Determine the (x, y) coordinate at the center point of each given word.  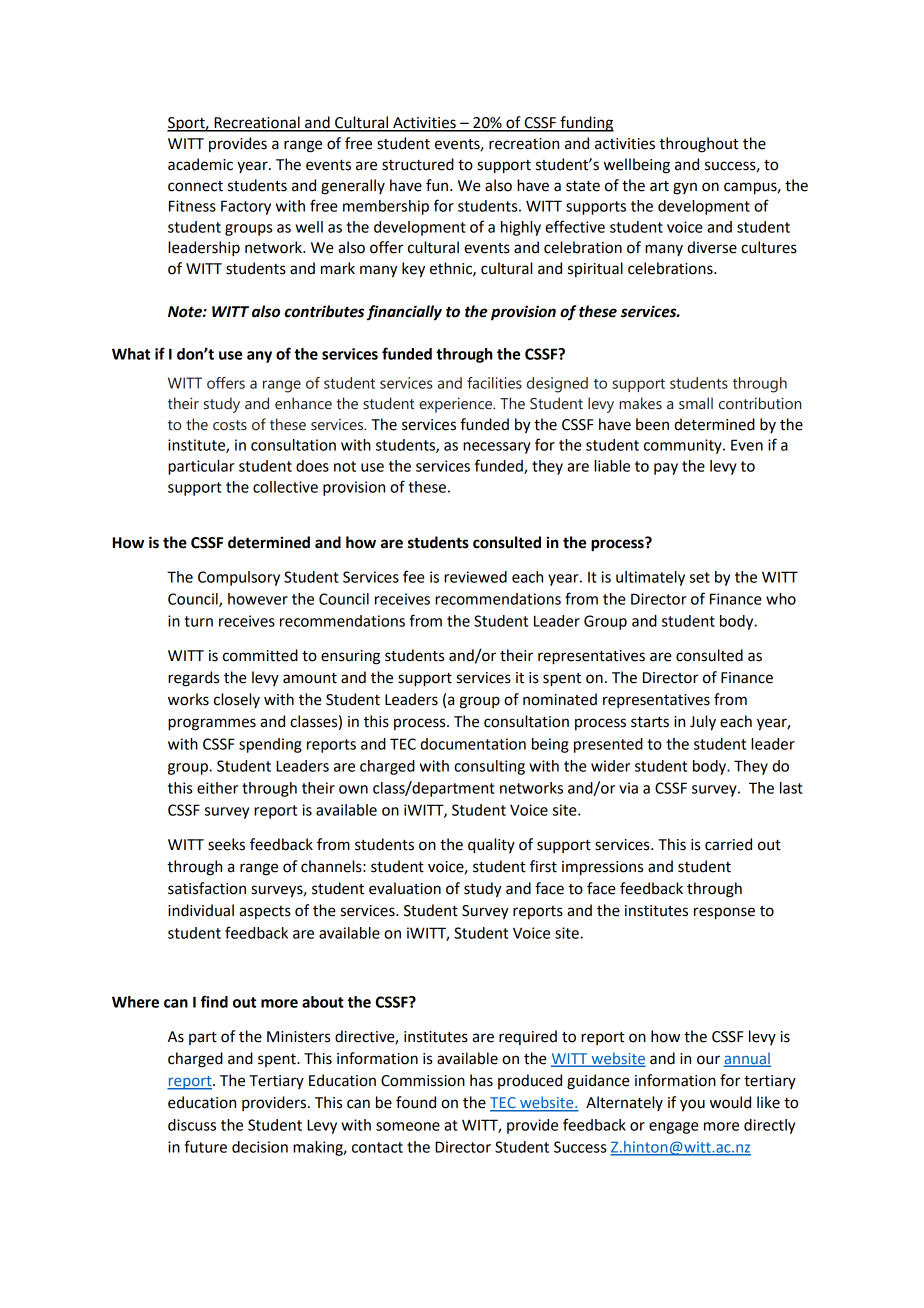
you (692, 1105)
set (700, 577)
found (416, 1102)
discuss (192, 1125)
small (696, 403)
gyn (685, 188)
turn (198, 621)
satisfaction (207, 888)
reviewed (475, 577)
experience (457, 405)
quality (491, 846)
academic (200, 164)
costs (230, 425)
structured (418, 164)
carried (728, 844)
